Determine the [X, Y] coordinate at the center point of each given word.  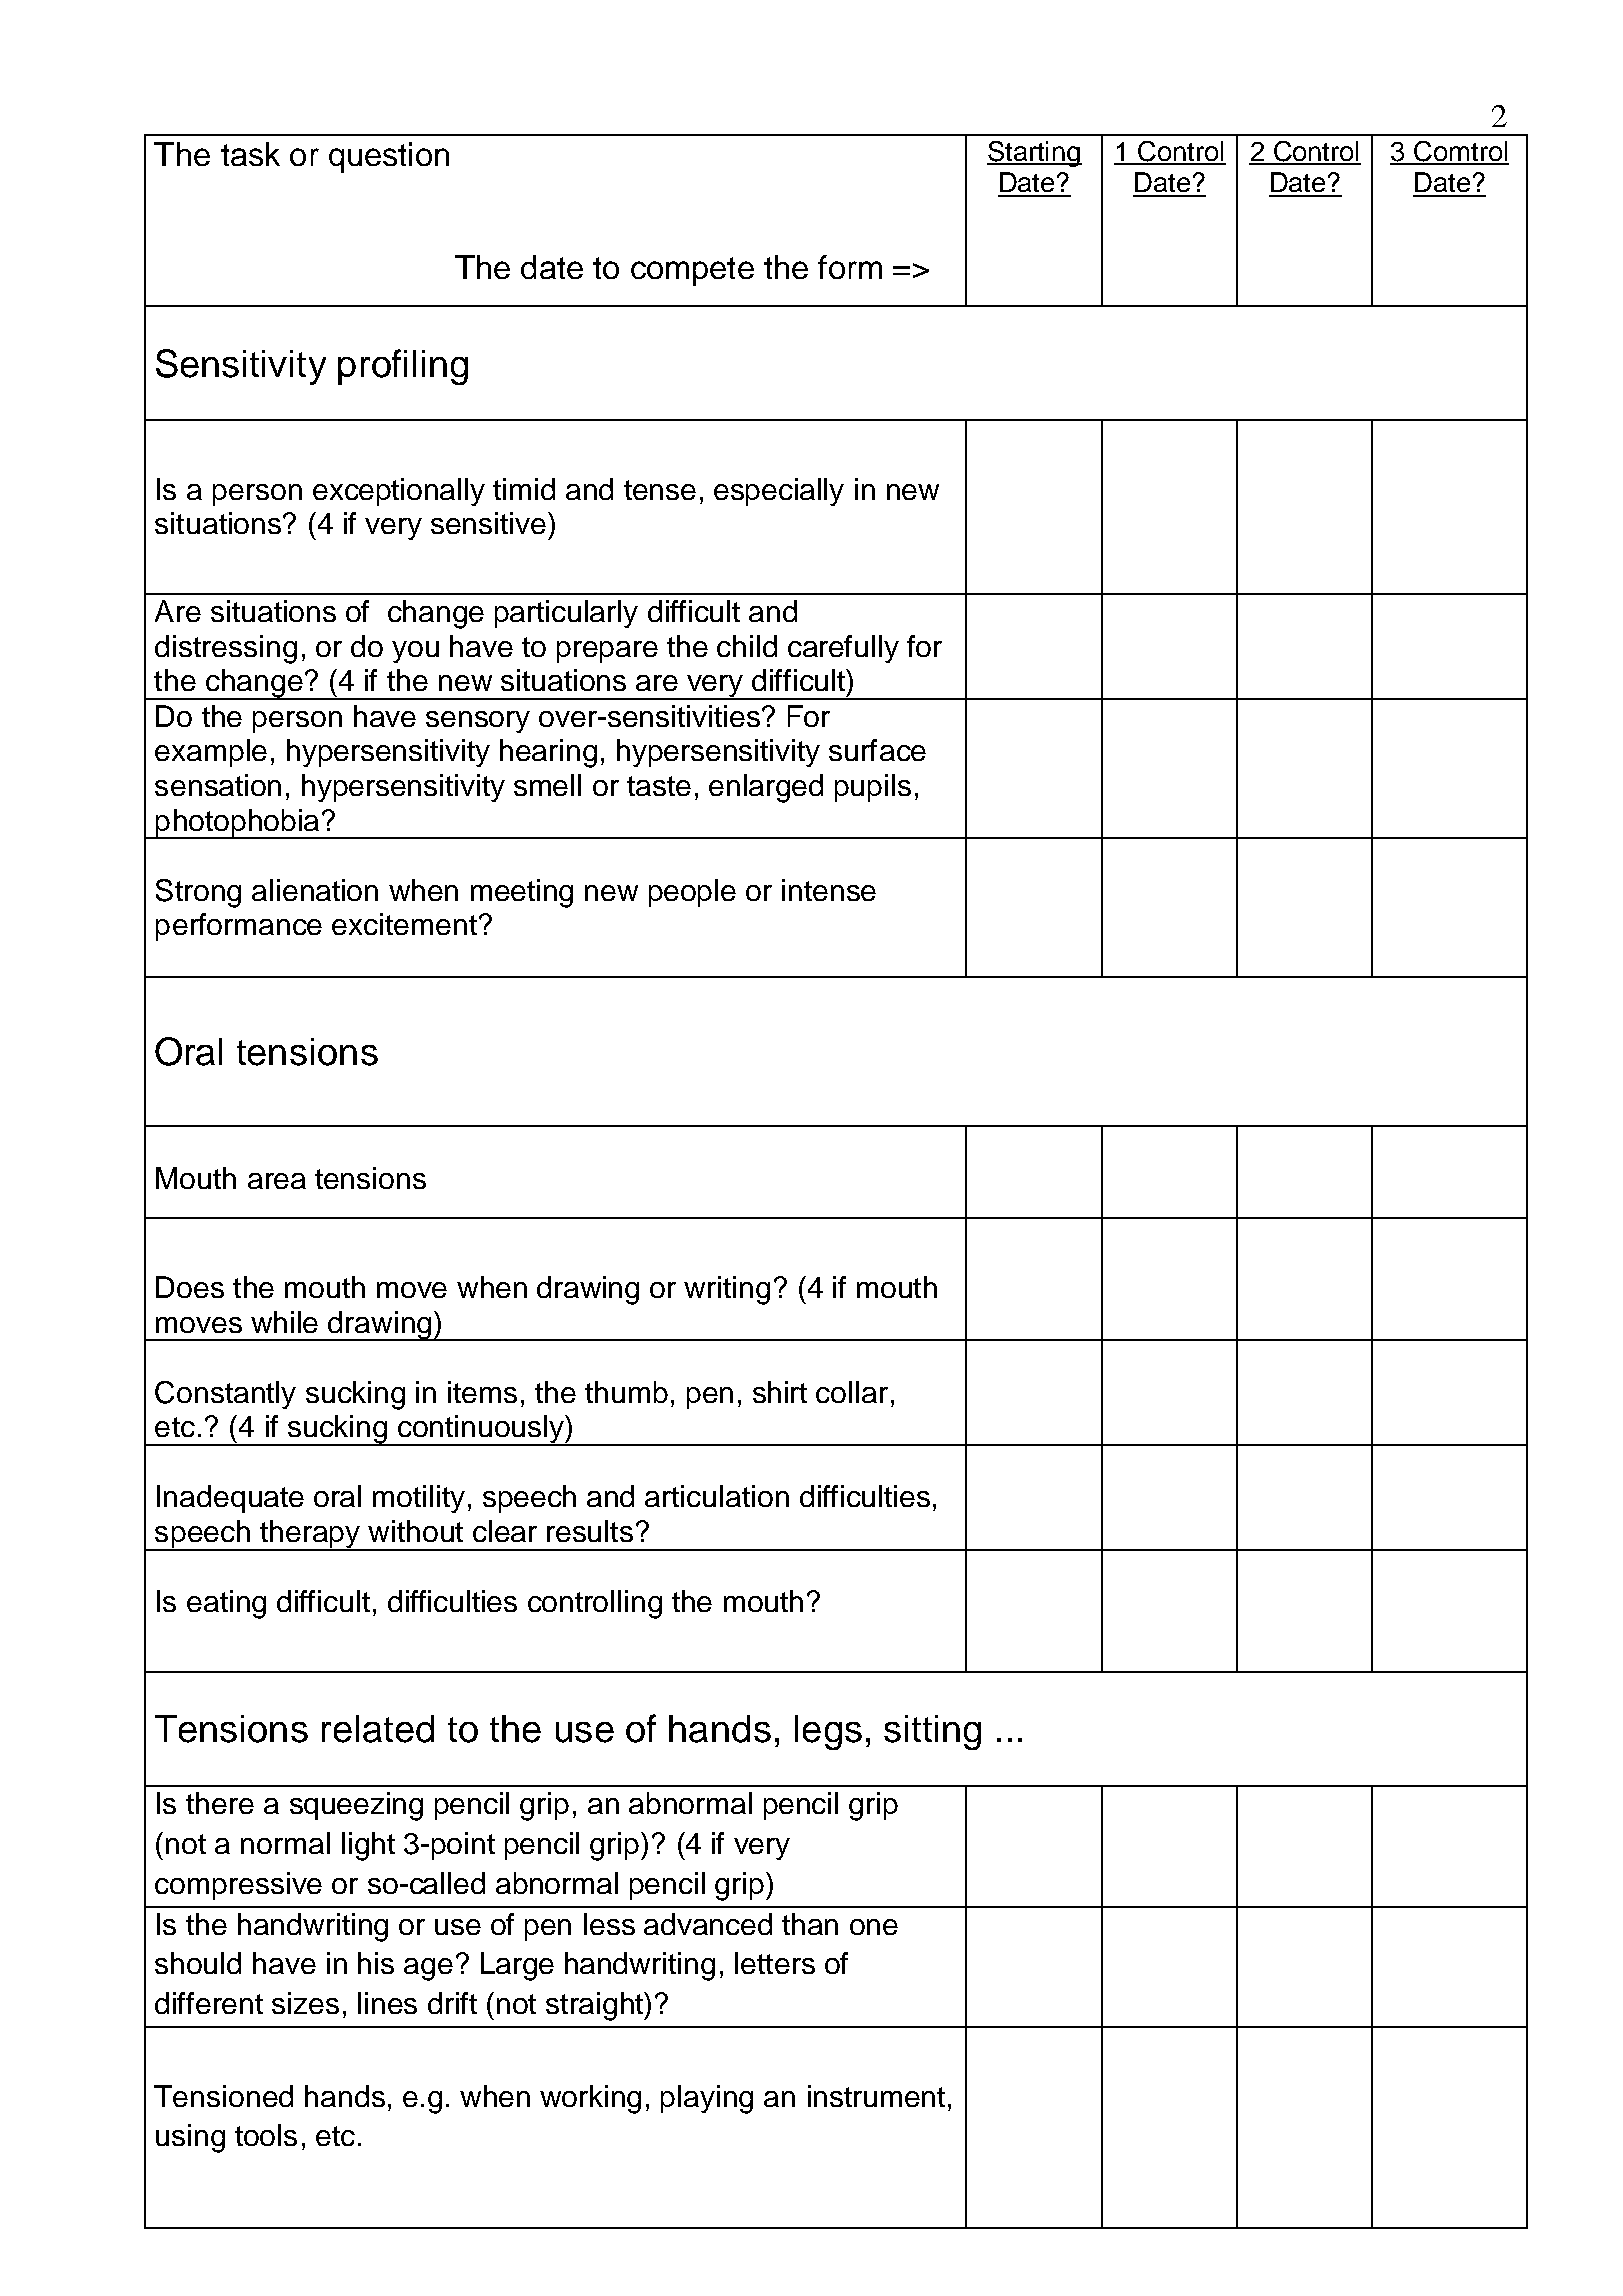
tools [266, 2135]
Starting [1034, 154]
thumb [626, 1392]
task [250, 154]
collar [852, 1392]
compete [692, 271]
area [277, 1181]
